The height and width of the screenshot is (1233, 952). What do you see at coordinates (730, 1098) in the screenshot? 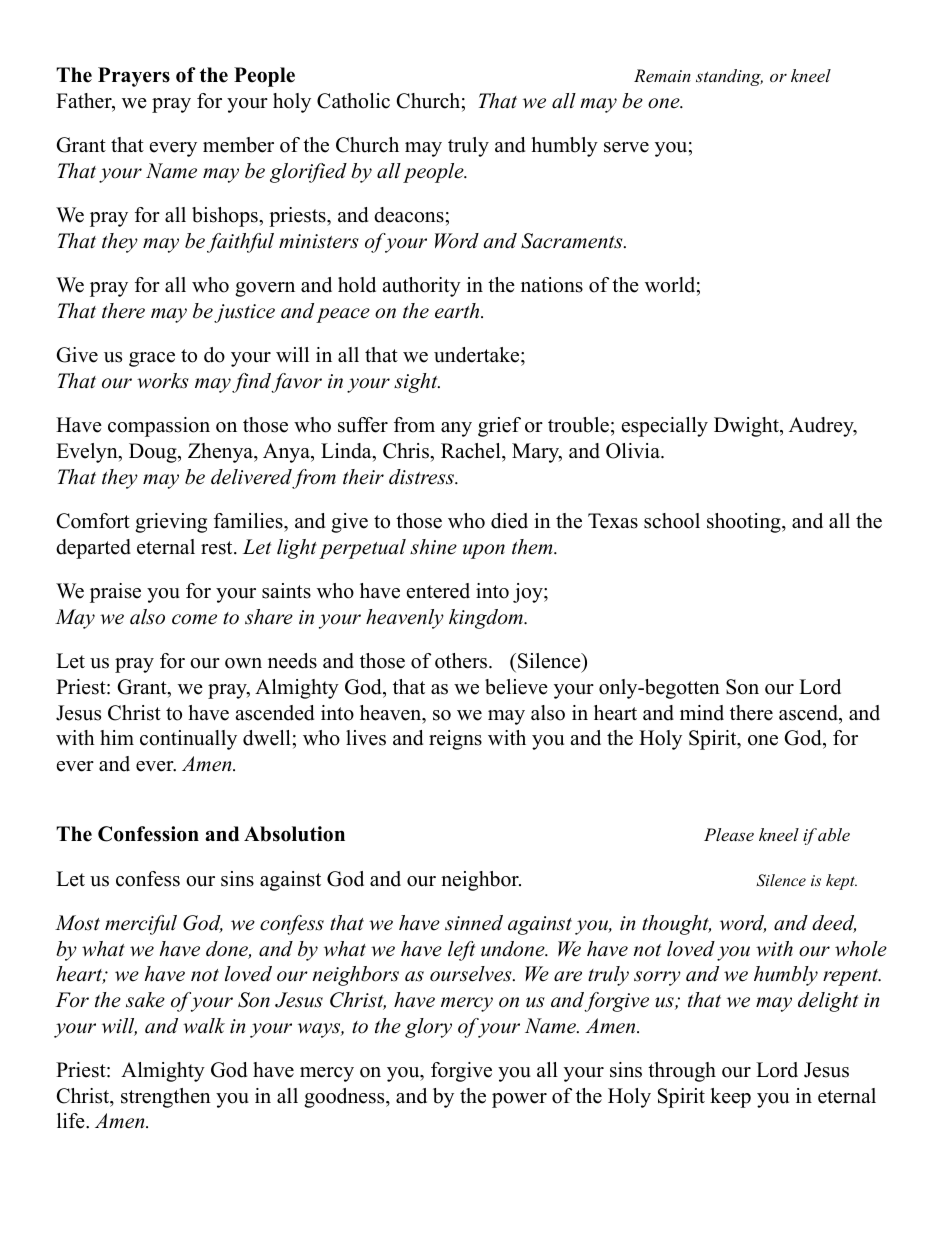
I see `keep` at bounding box center [730, 1098].
